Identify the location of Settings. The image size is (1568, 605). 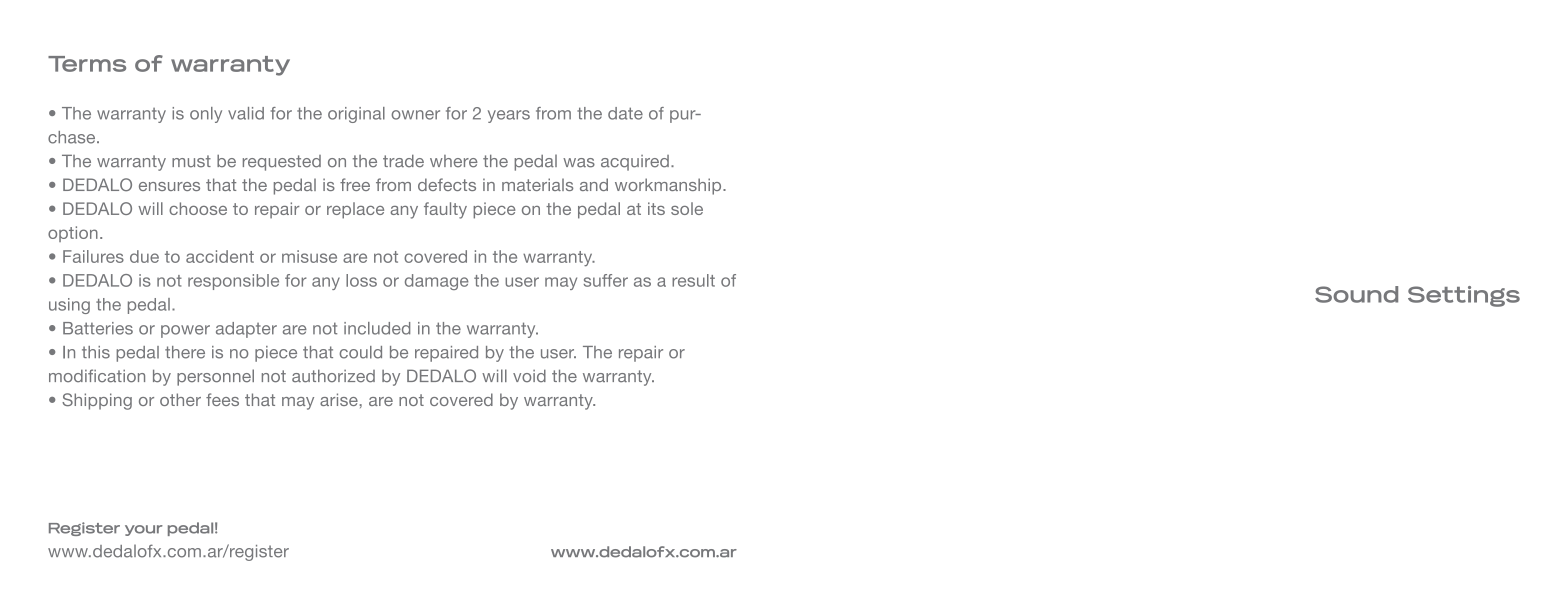
(1464, 296).
